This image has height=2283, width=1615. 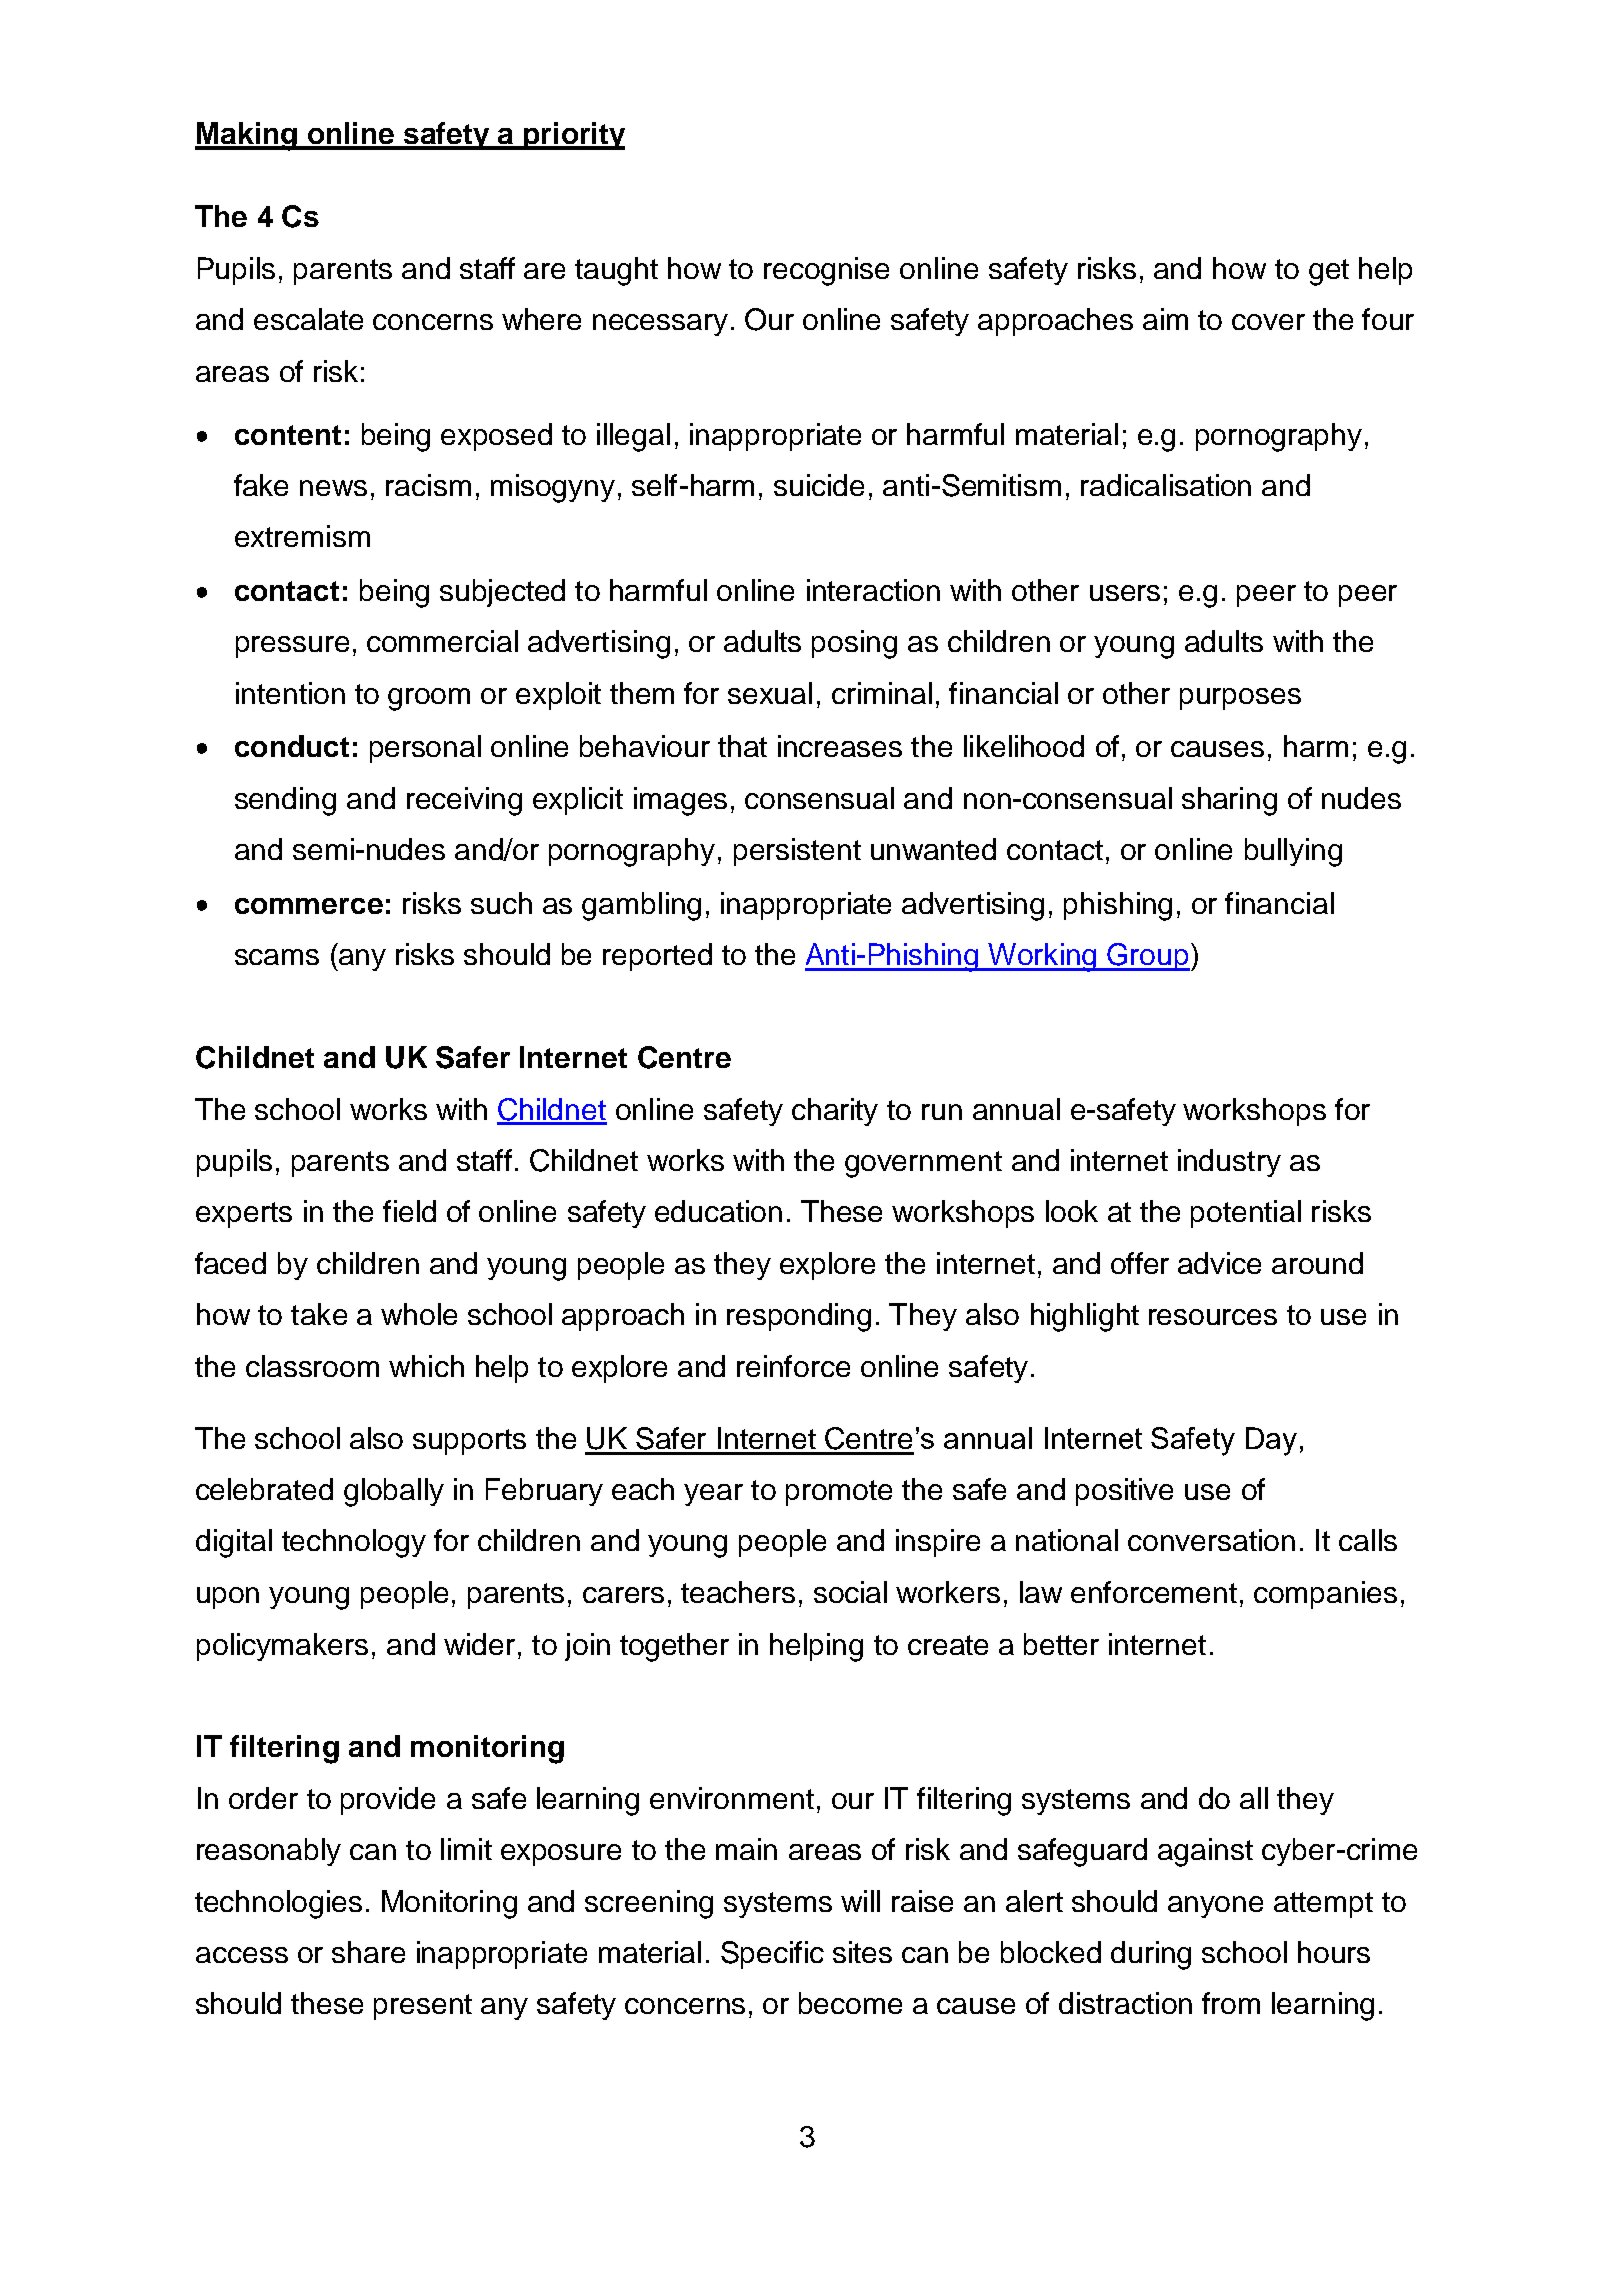 What do you see at coordinates (1215, 1907) in the image?
I see `anyone` at bounding box center [1215, 1907].
